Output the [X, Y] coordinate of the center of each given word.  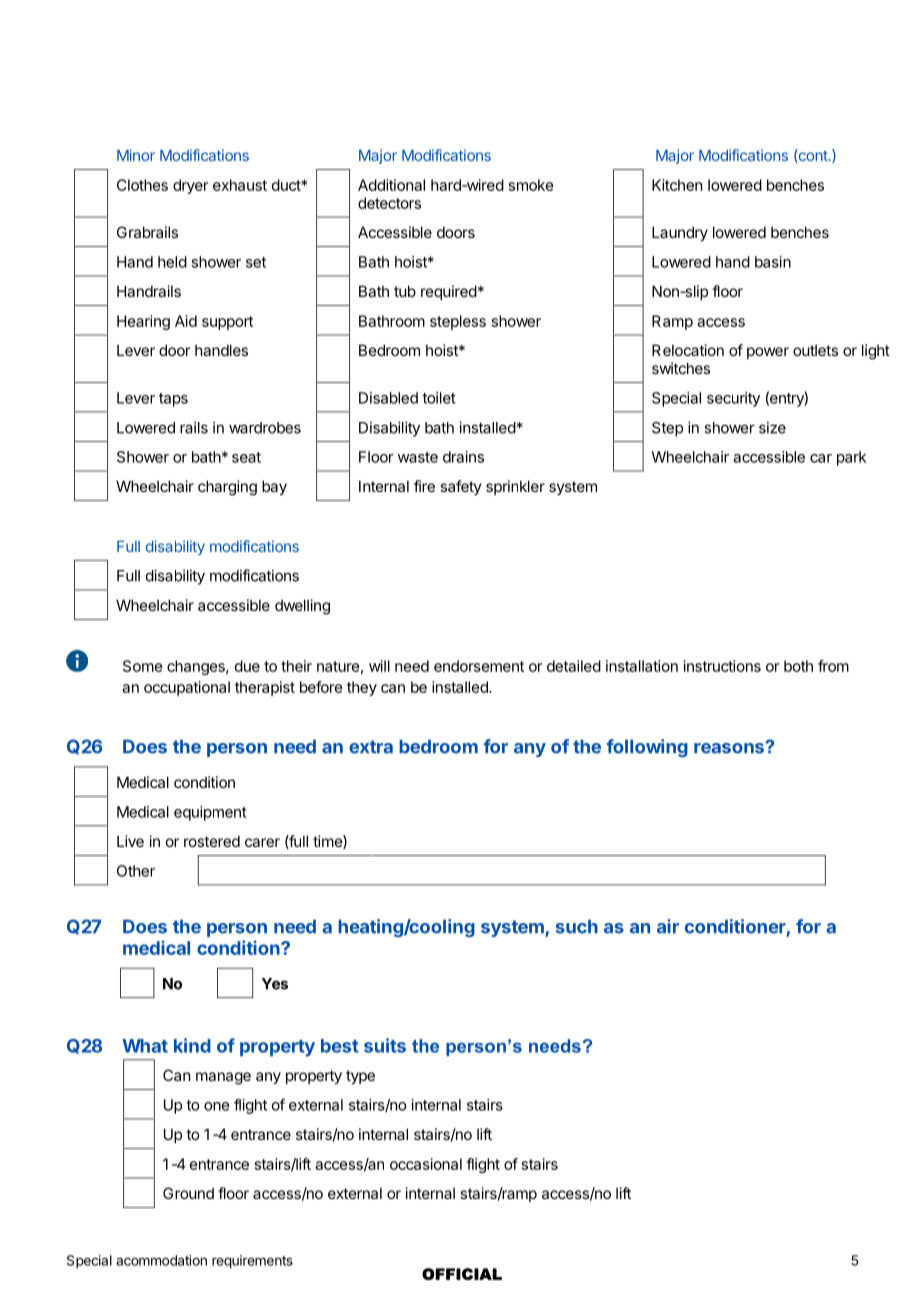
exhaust [240, 185]
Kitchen [677, 185]
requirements [252, 1262]
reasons [730, 748]
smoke [531, 185]
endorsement [479, 666]
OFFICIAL [462, 1274]
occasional [426, 1164]
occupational [187, 688]
